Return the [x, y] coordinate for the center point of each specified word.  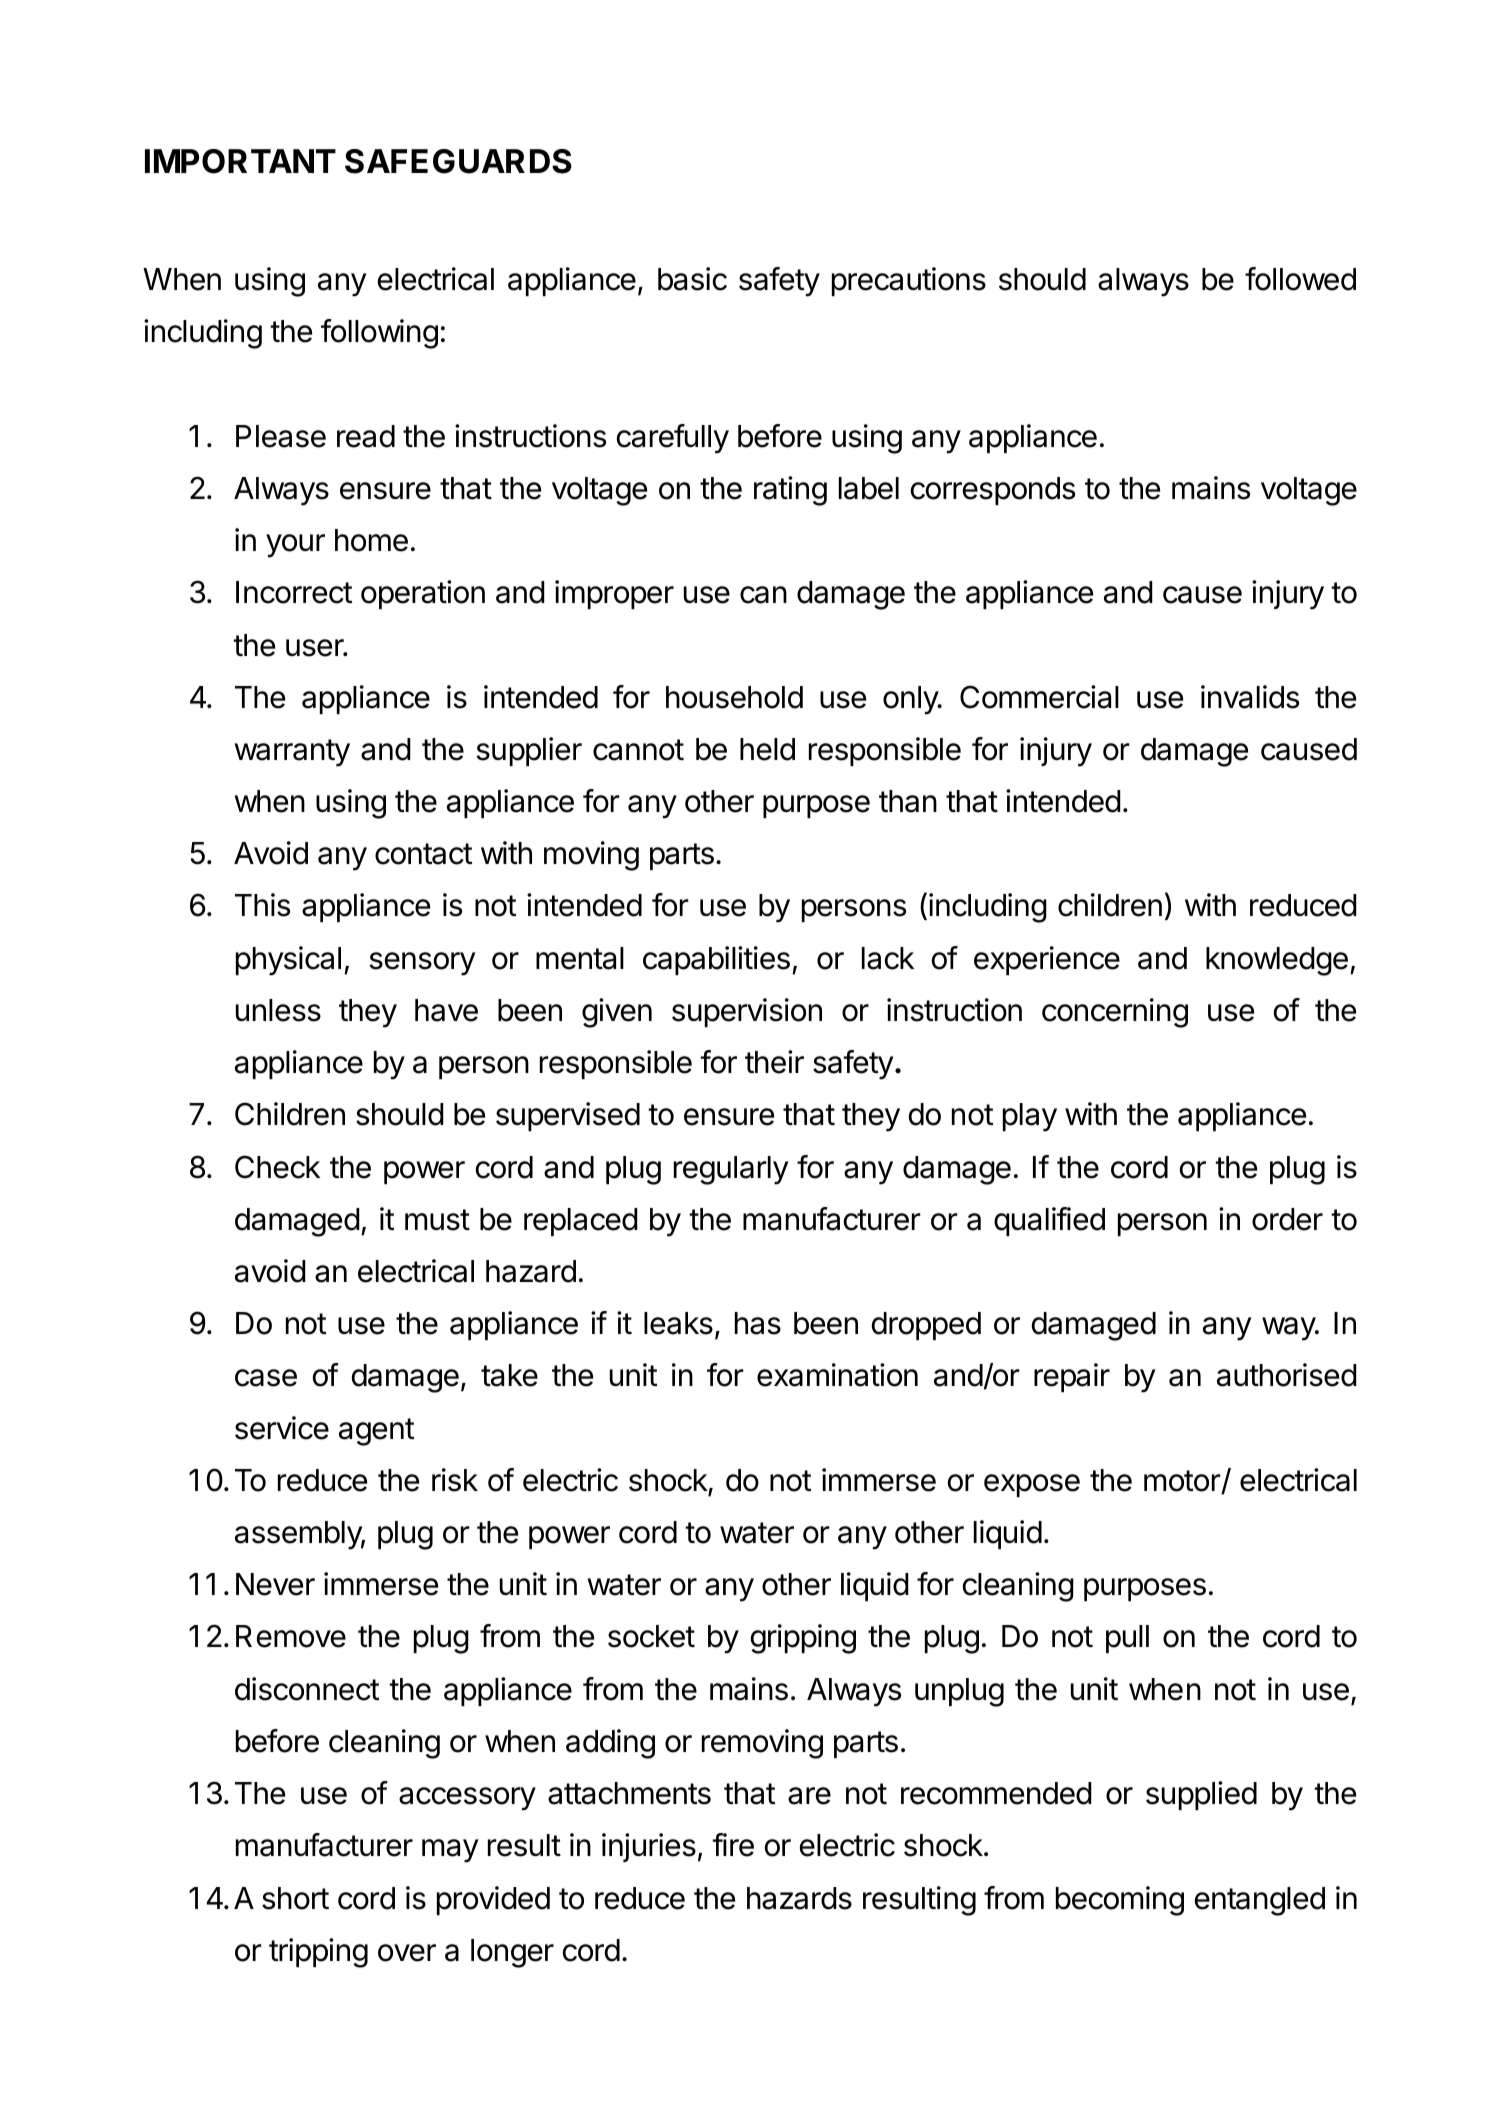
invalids [1250, 697]
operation [423, 594]
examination [837, 1375]
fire [733, 1845]
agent [376, 1432]
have [446, 1010]
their [774, 1062]
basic [692, 279]
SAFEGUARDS [458, 161]
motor [1183, 1482]
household [734, 697]
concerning [1115, 1013]
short [295, 1898]
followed [1300, 279]
